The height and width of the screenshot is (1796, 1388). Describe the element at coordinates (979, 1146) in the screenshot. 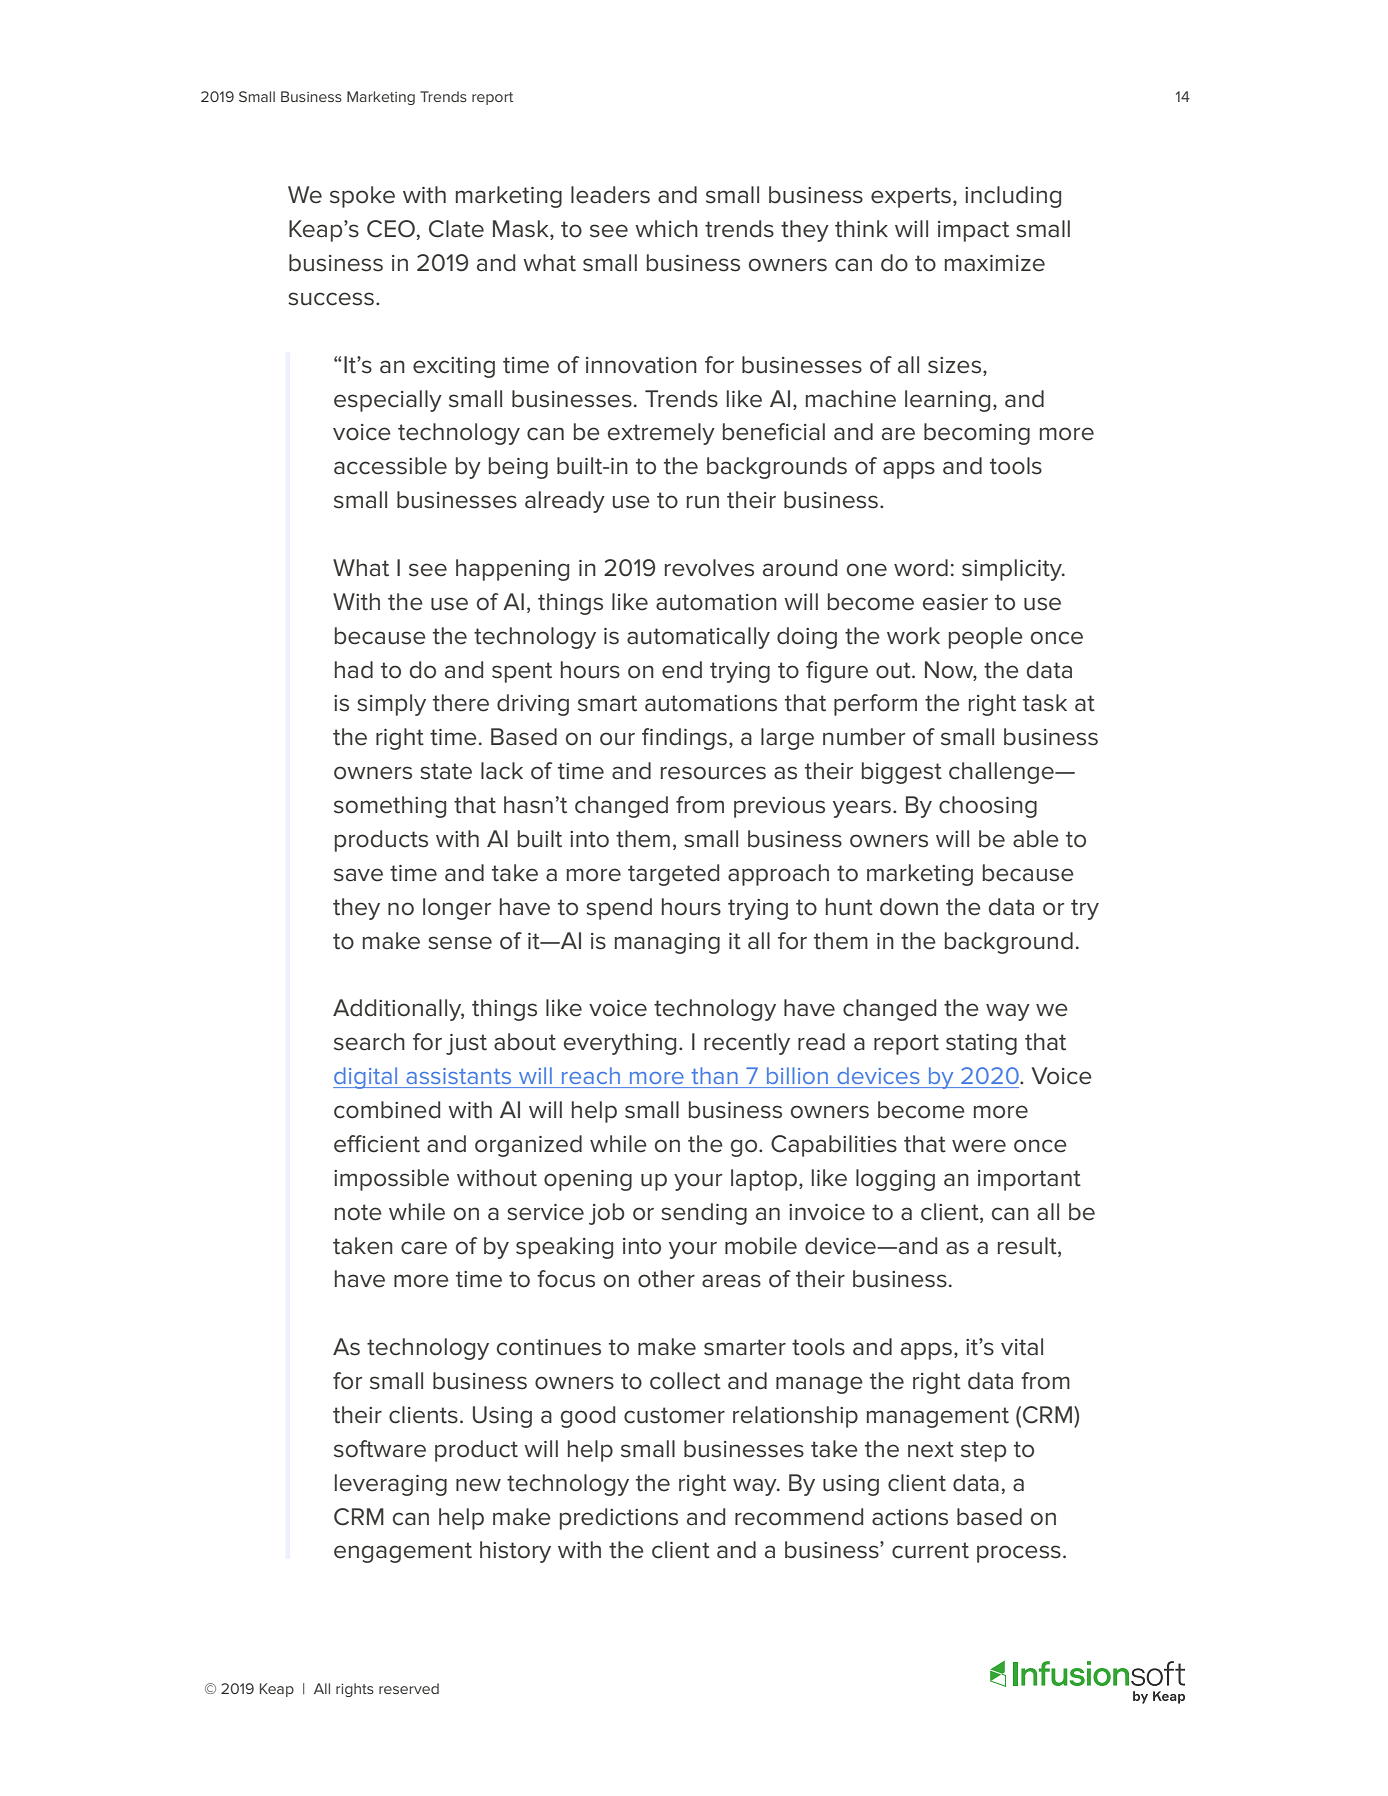

I see `were` at that location.
